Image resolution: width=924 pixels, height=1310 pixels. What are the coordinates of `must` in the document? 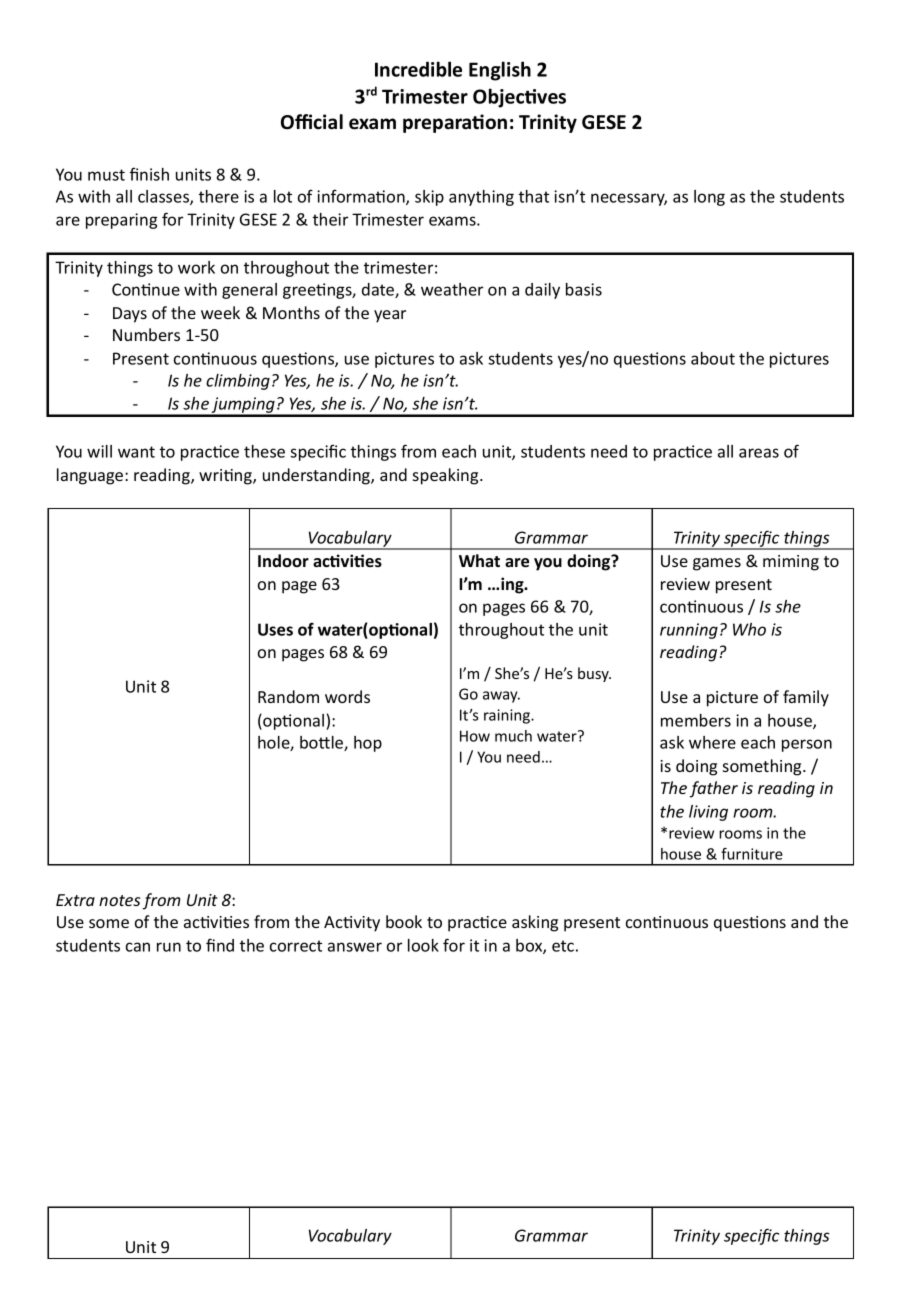 It's located at (106, 175).
